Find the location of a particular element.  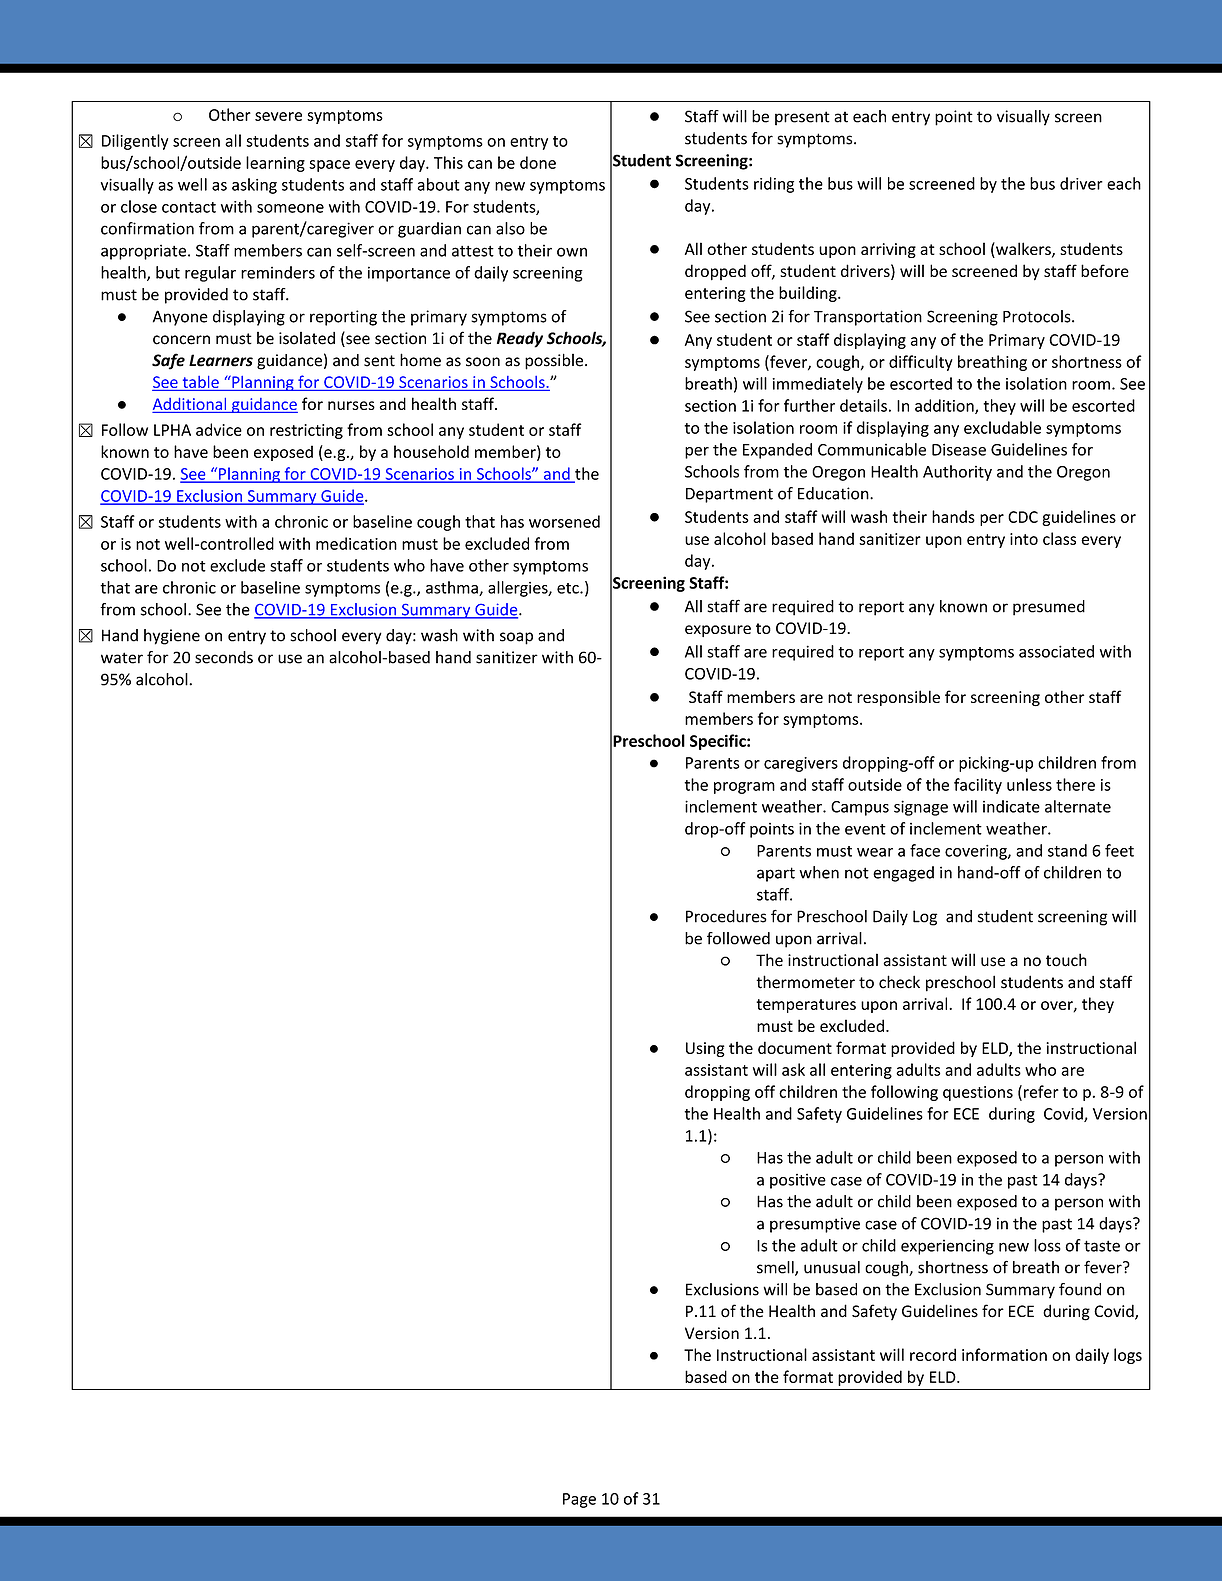

indicate is located at coordinates (1011, 806).
